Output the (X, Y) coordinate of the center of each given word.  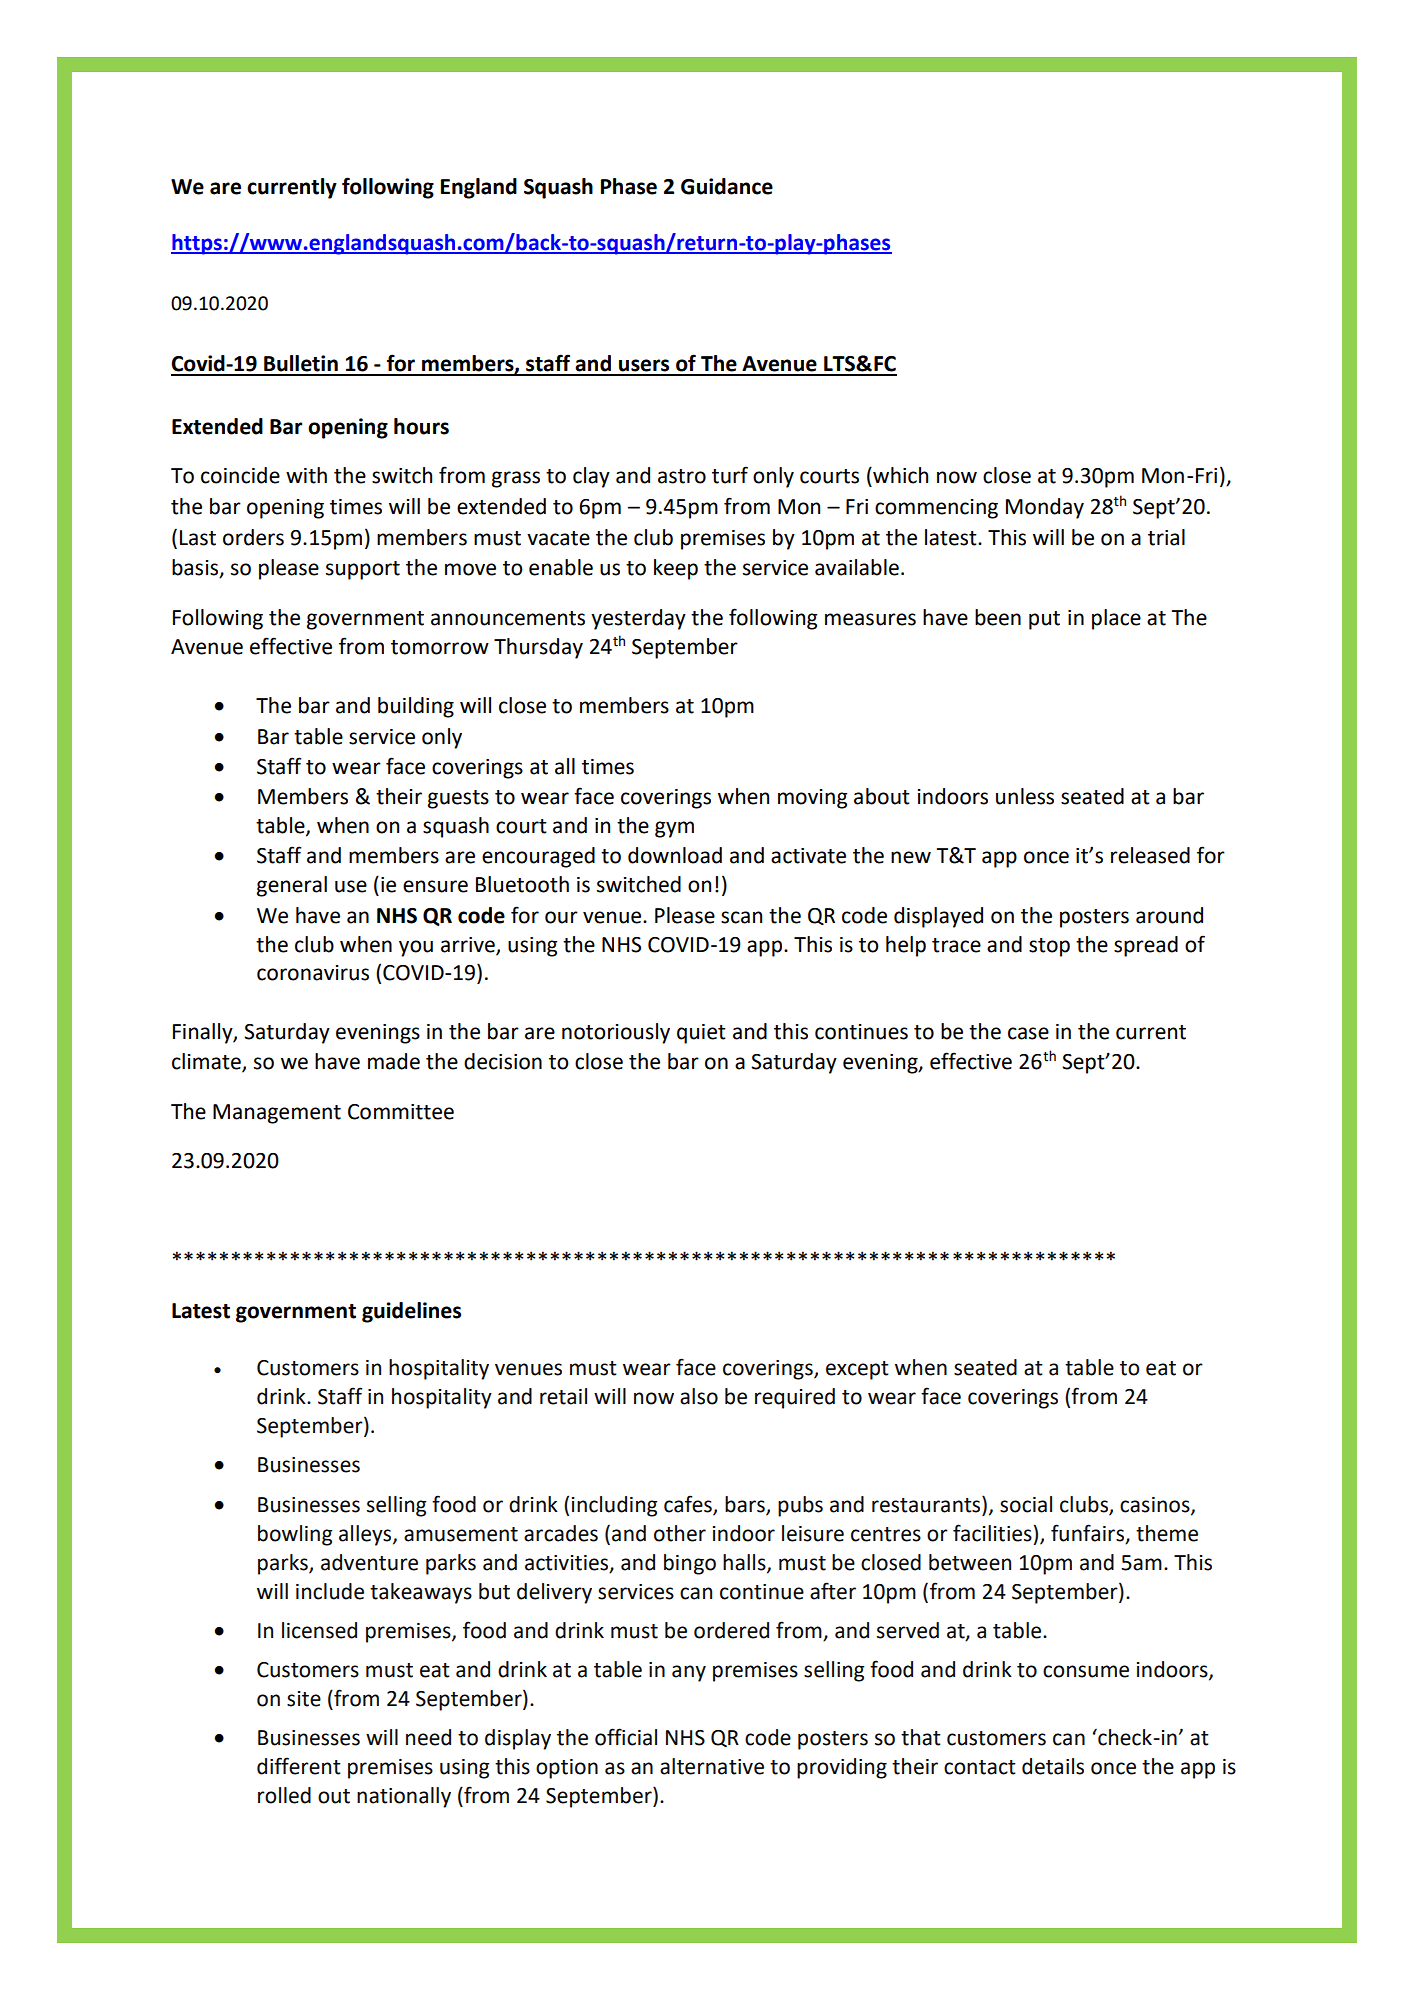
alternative (712, 1766)
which (899, 475)
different (299, 1766)
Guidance (727, 186)
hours (421, 426)
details (1053, 1766)
